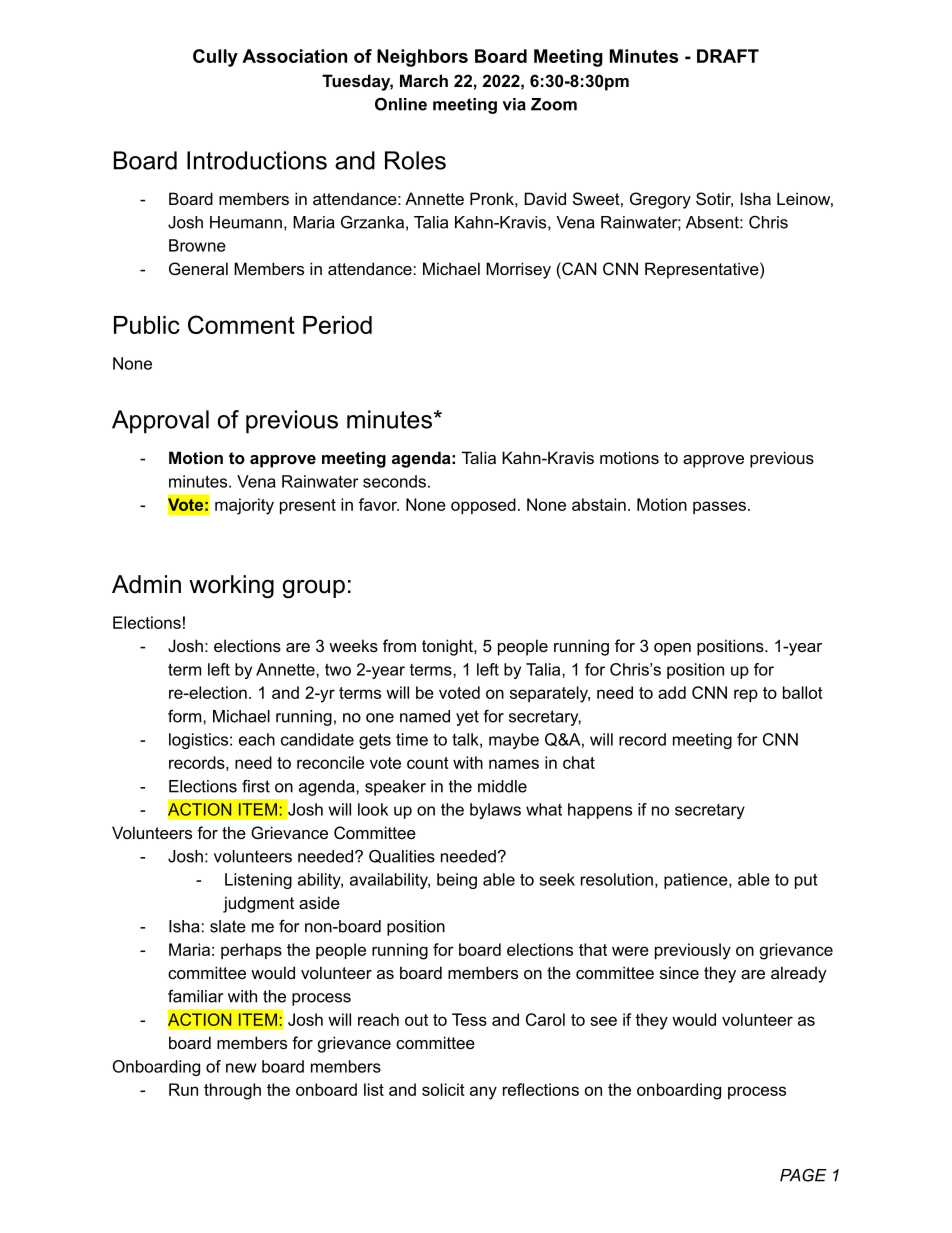 Image resolution: width=952 pixels, height=1233 pixels. Describe the element at coordinates (232, 1091) in the screenshot. I see `through` at that location.
